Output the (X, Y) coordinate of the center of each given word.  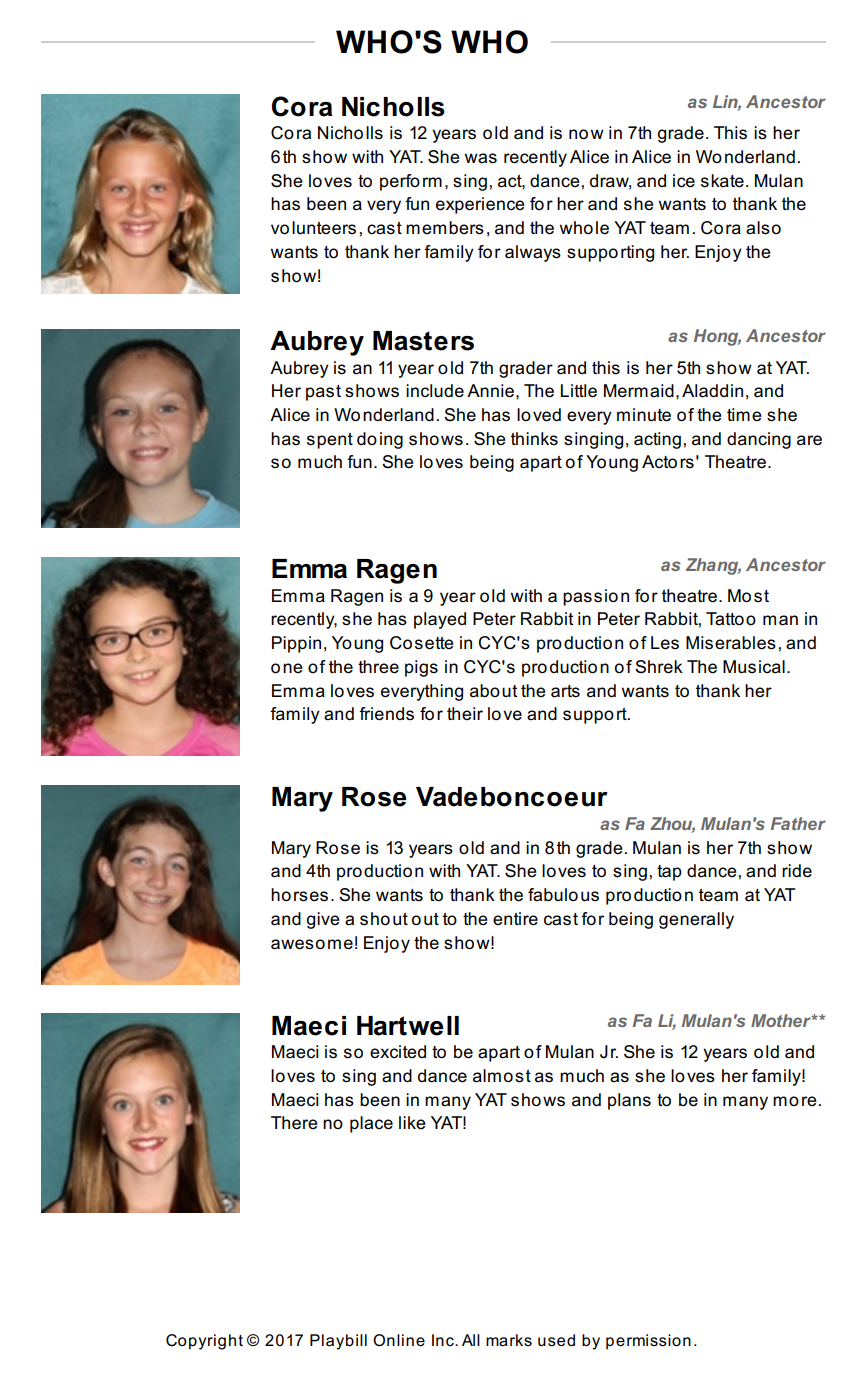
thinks (534, 439)
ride (797, 871)
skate (722, 181)
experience (480, 205)
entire (515, 919)
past (323, 393)
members (445, 228)
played (440, 620)
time (744, 415)
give (323, 920)
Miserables (731, 643)
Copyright (204, 1342)
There (294, 1123)
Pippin (296, 644)
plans (629, 1101)
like (412, 1123)
